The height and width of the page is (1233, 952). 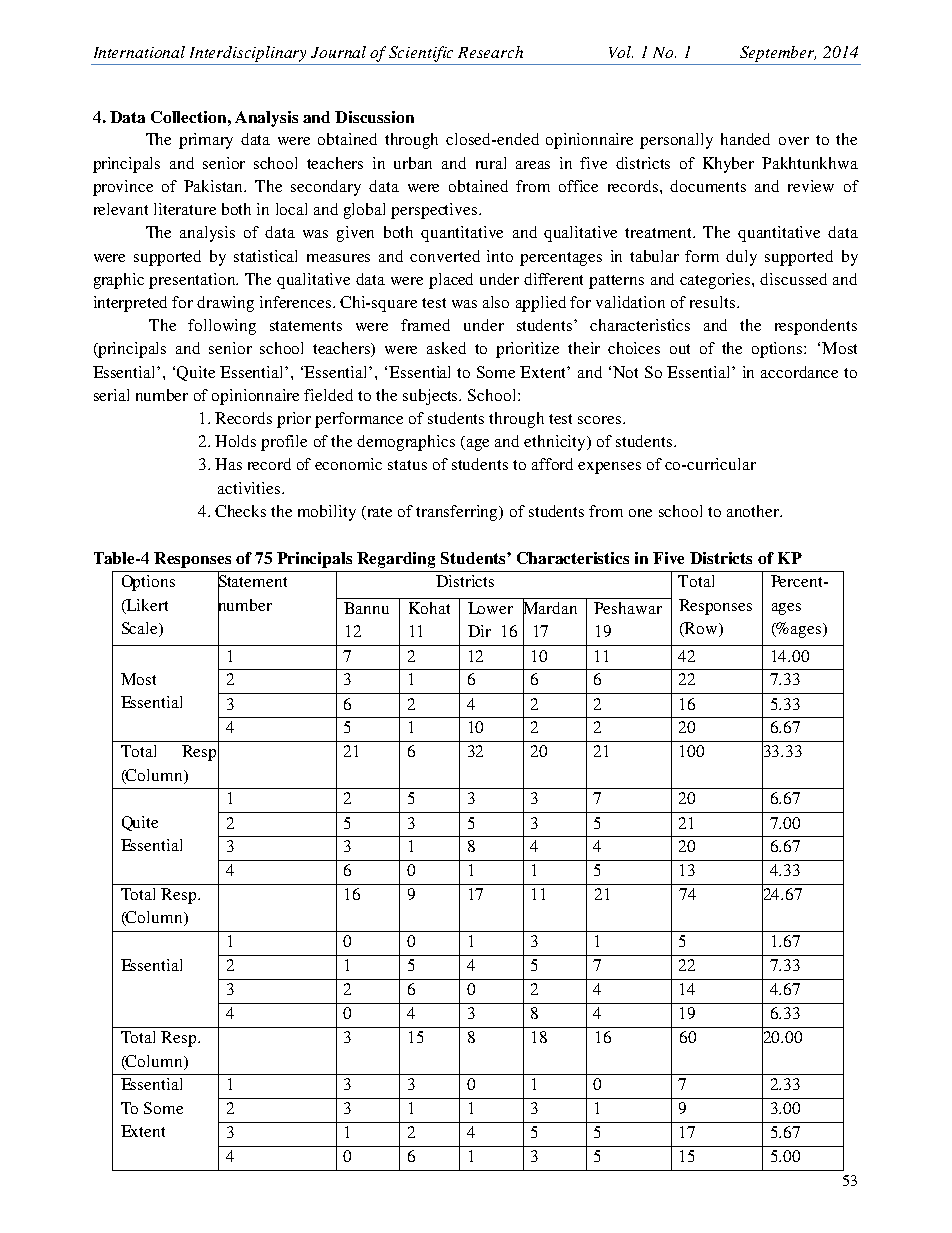 I want to click on Has, so click(x=228, y=464).
